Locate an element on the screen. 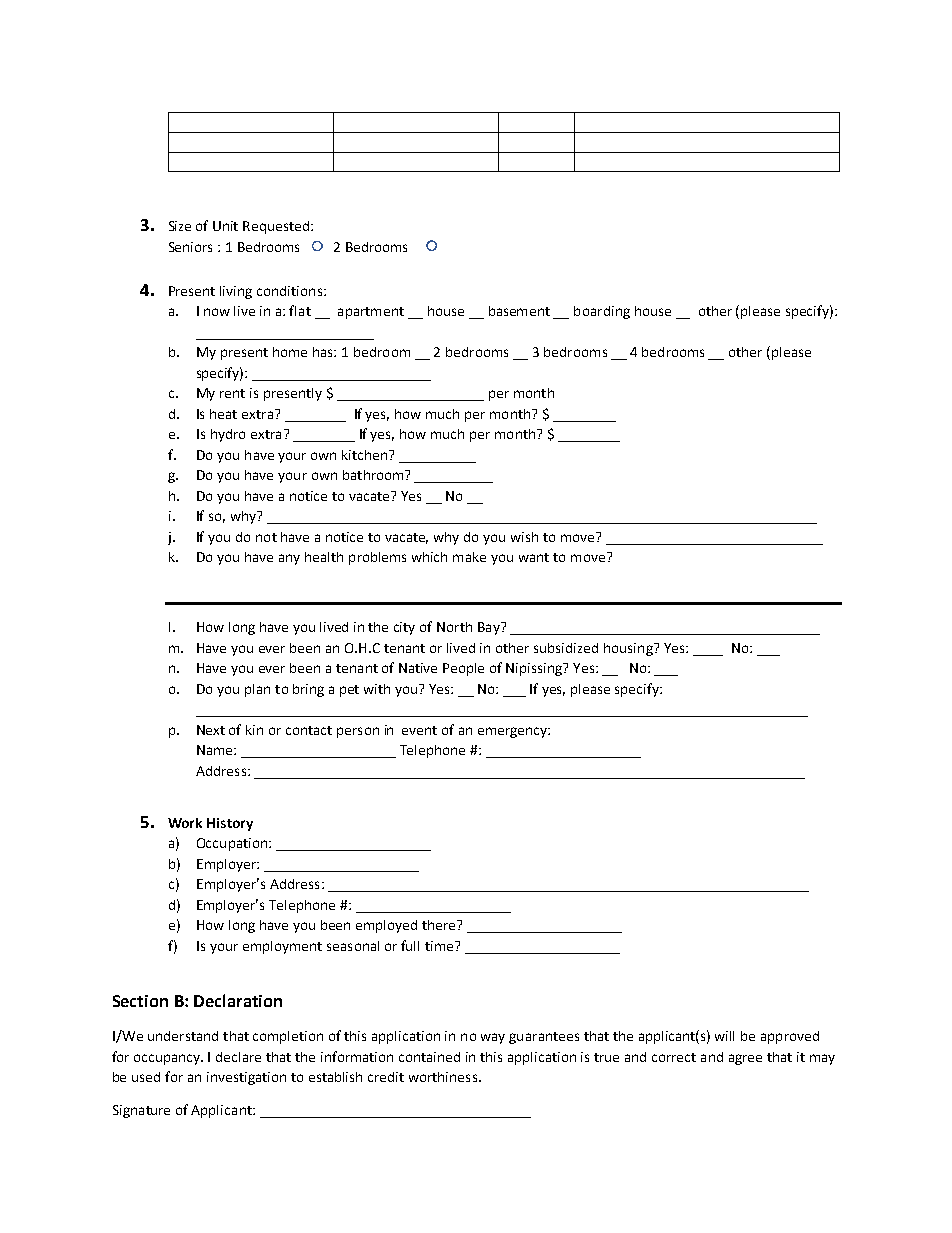 The image size is (952, 1233). Seniors is located at coordinates (190, 247).
